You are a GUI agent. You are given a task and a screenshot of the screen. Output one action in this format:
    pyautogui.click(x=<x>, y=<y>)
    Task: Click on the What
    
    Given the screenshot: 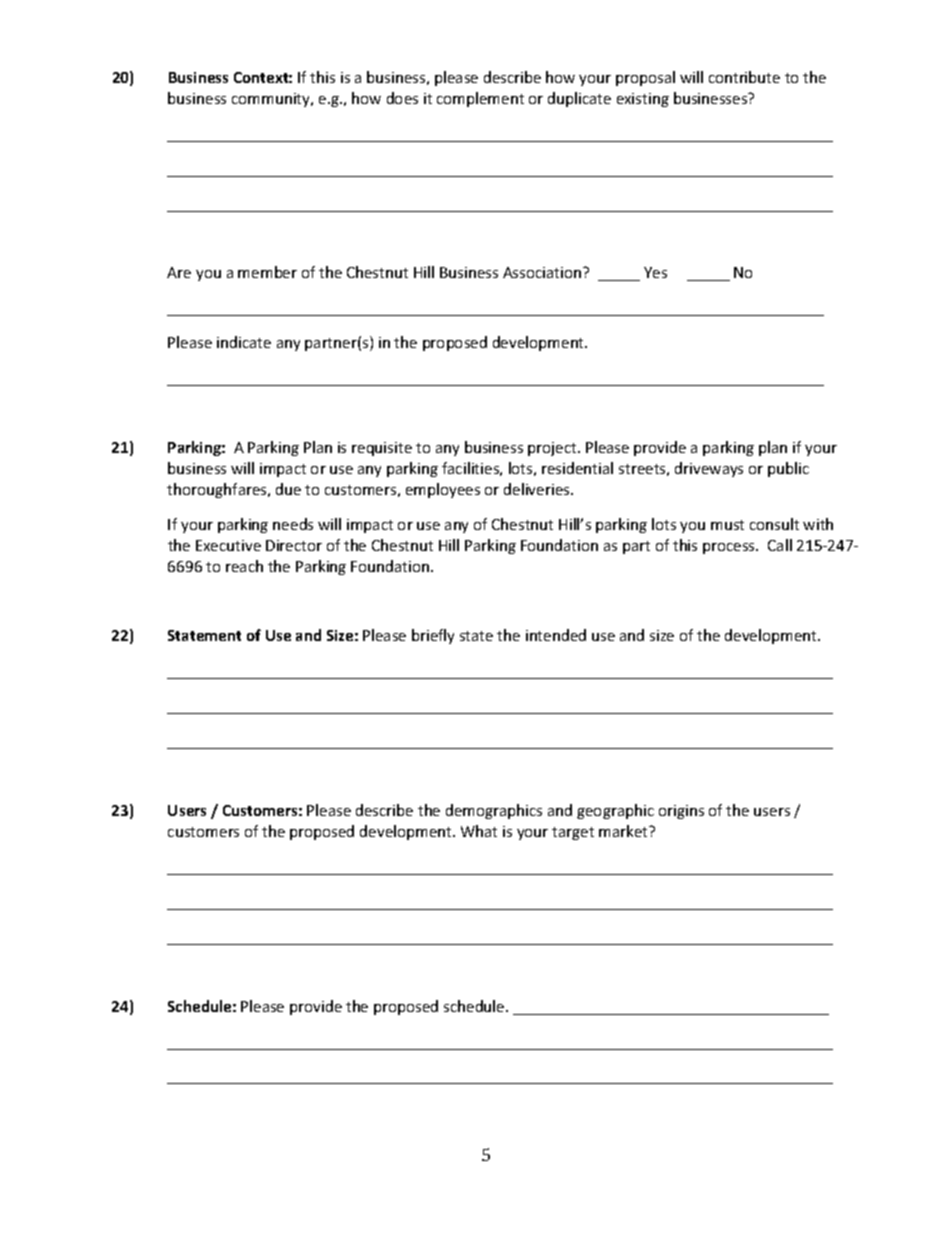 What is the action you would take?
    pyautogui.click(x=479, y=831)
